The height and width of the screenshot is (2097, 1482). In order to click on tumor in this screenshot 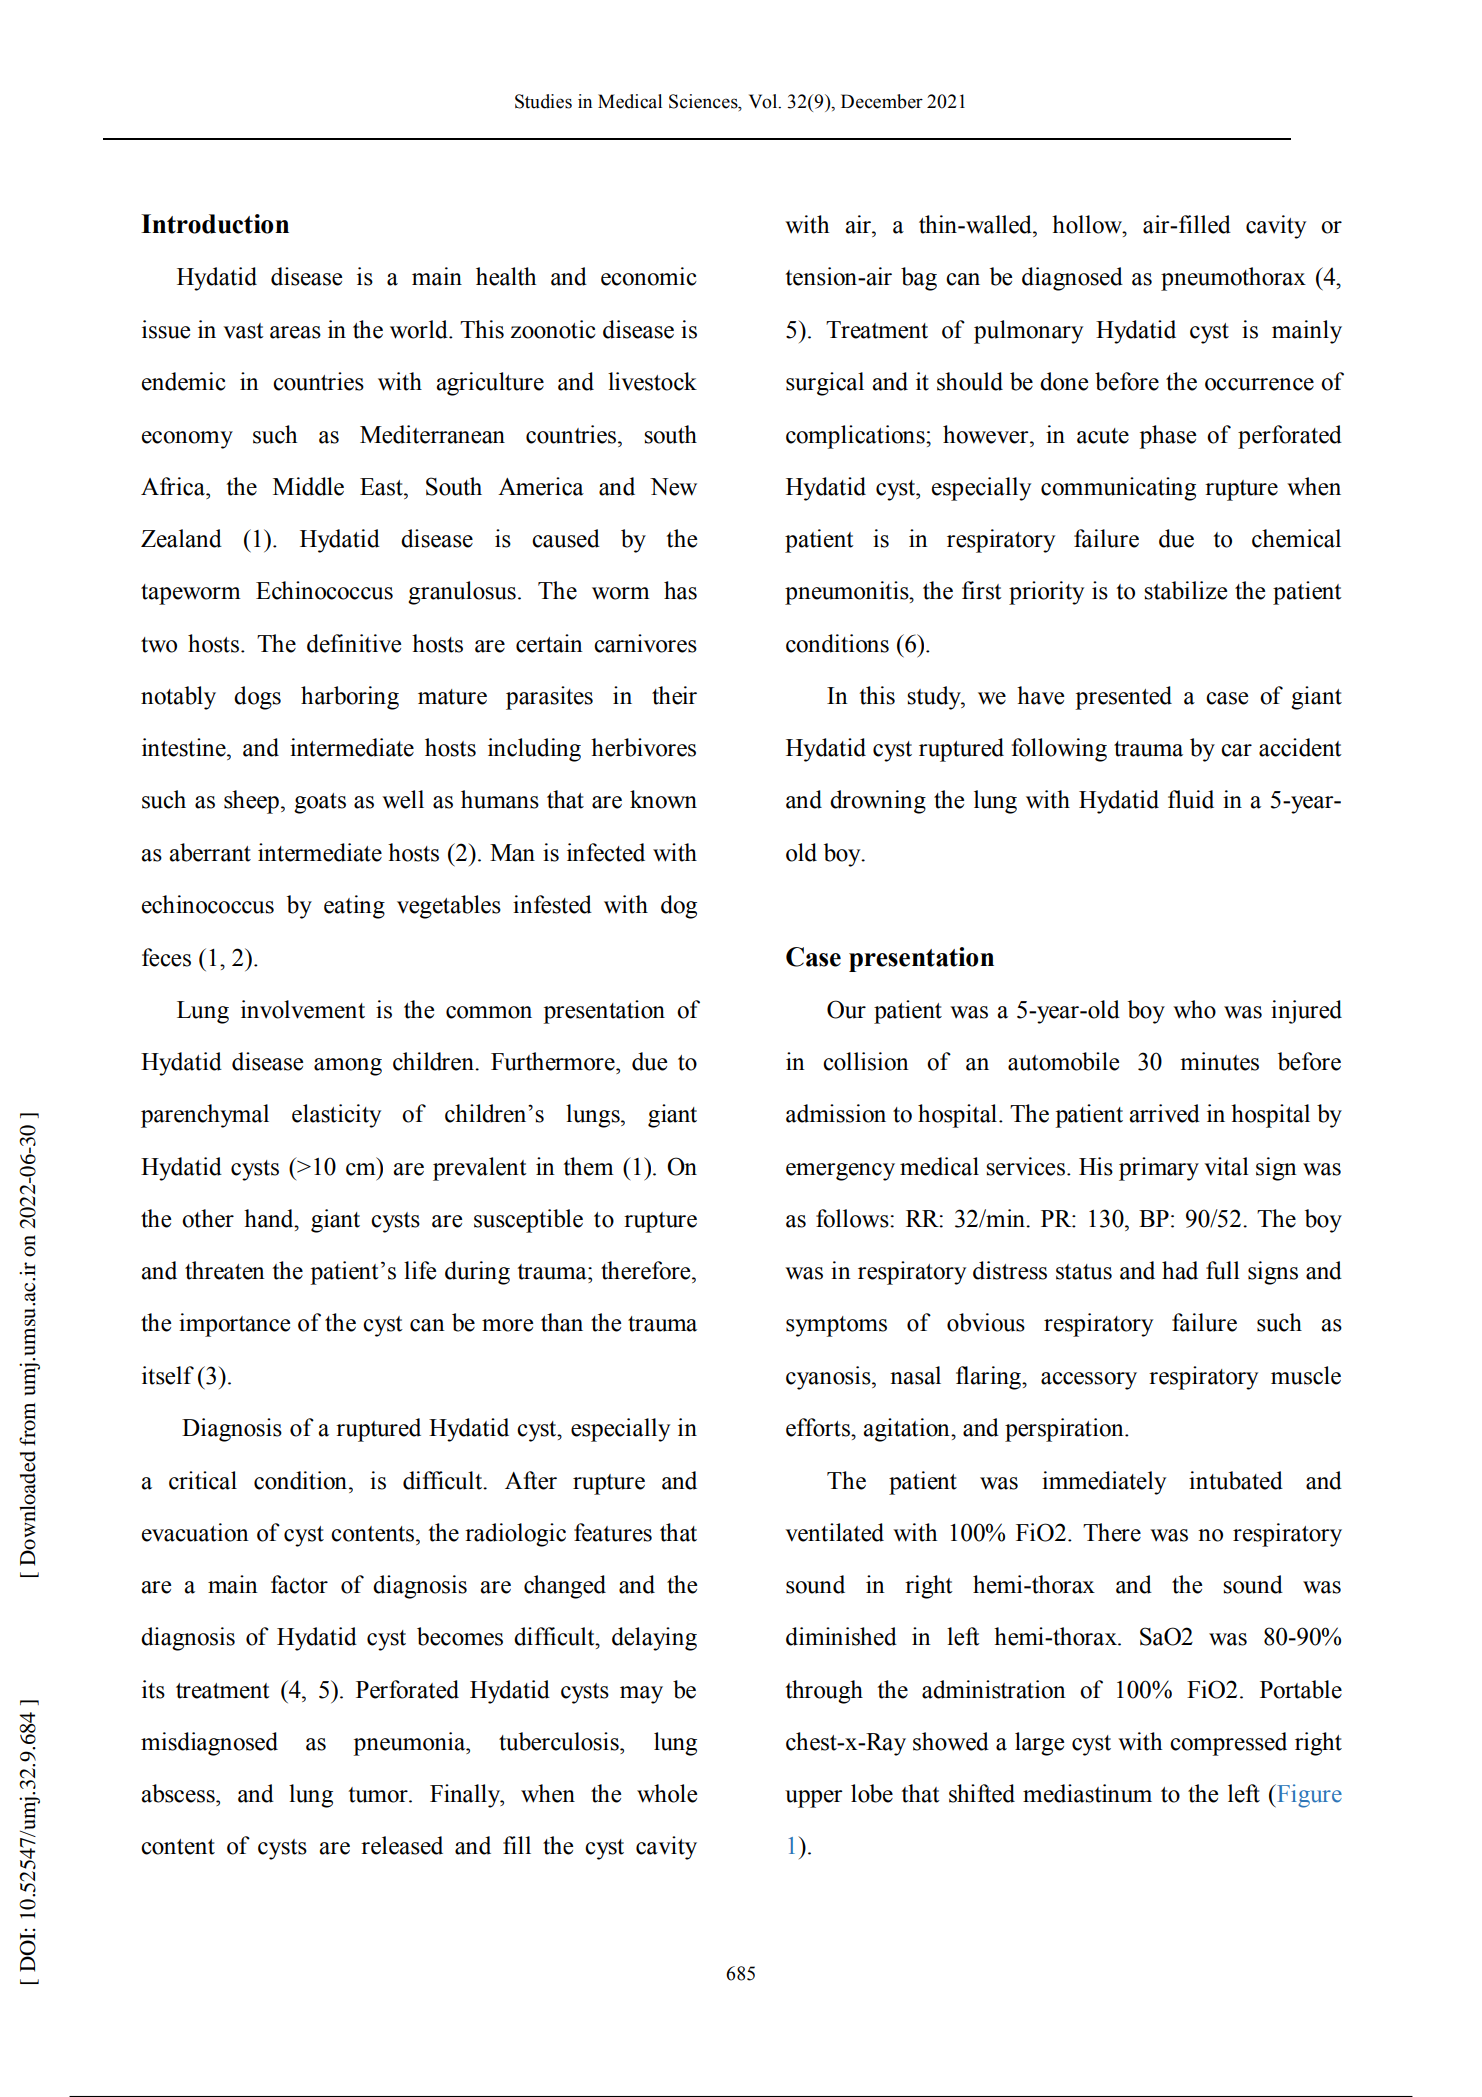, I will do `click(379, 1795)`.
